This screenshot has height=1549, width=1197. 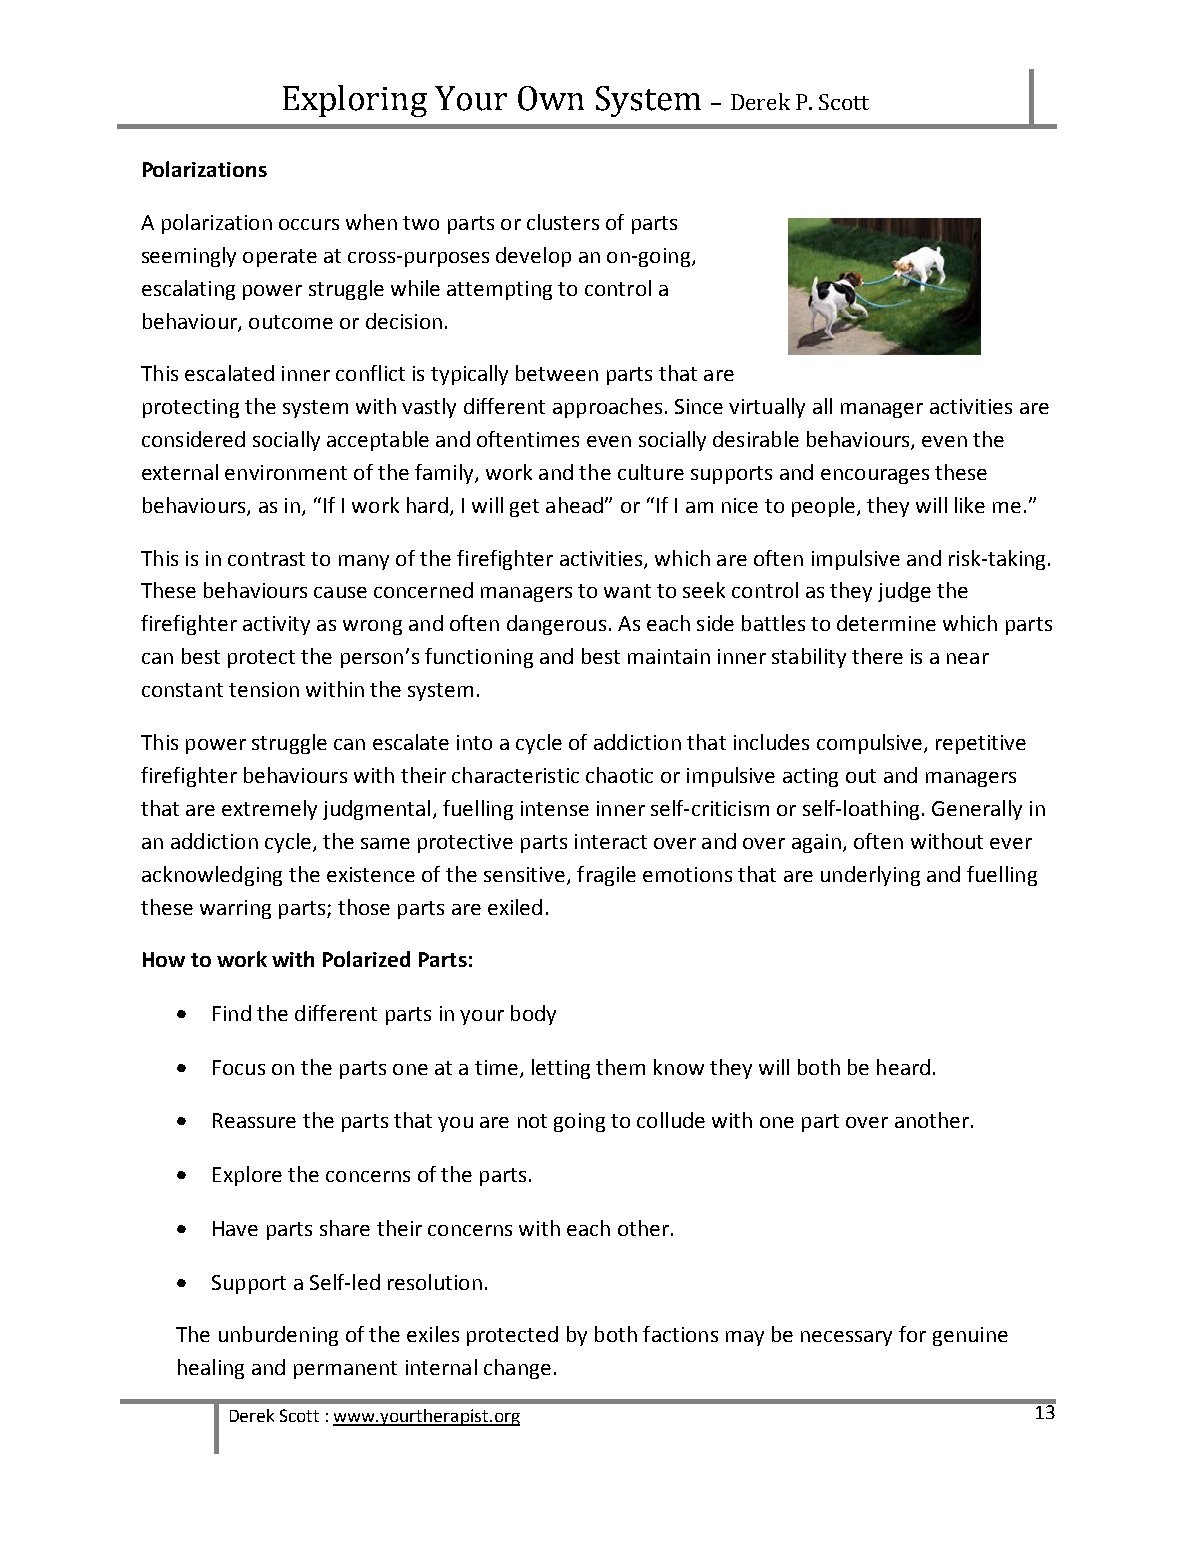 I want to click on fragile, so click(x=606, y=876).
